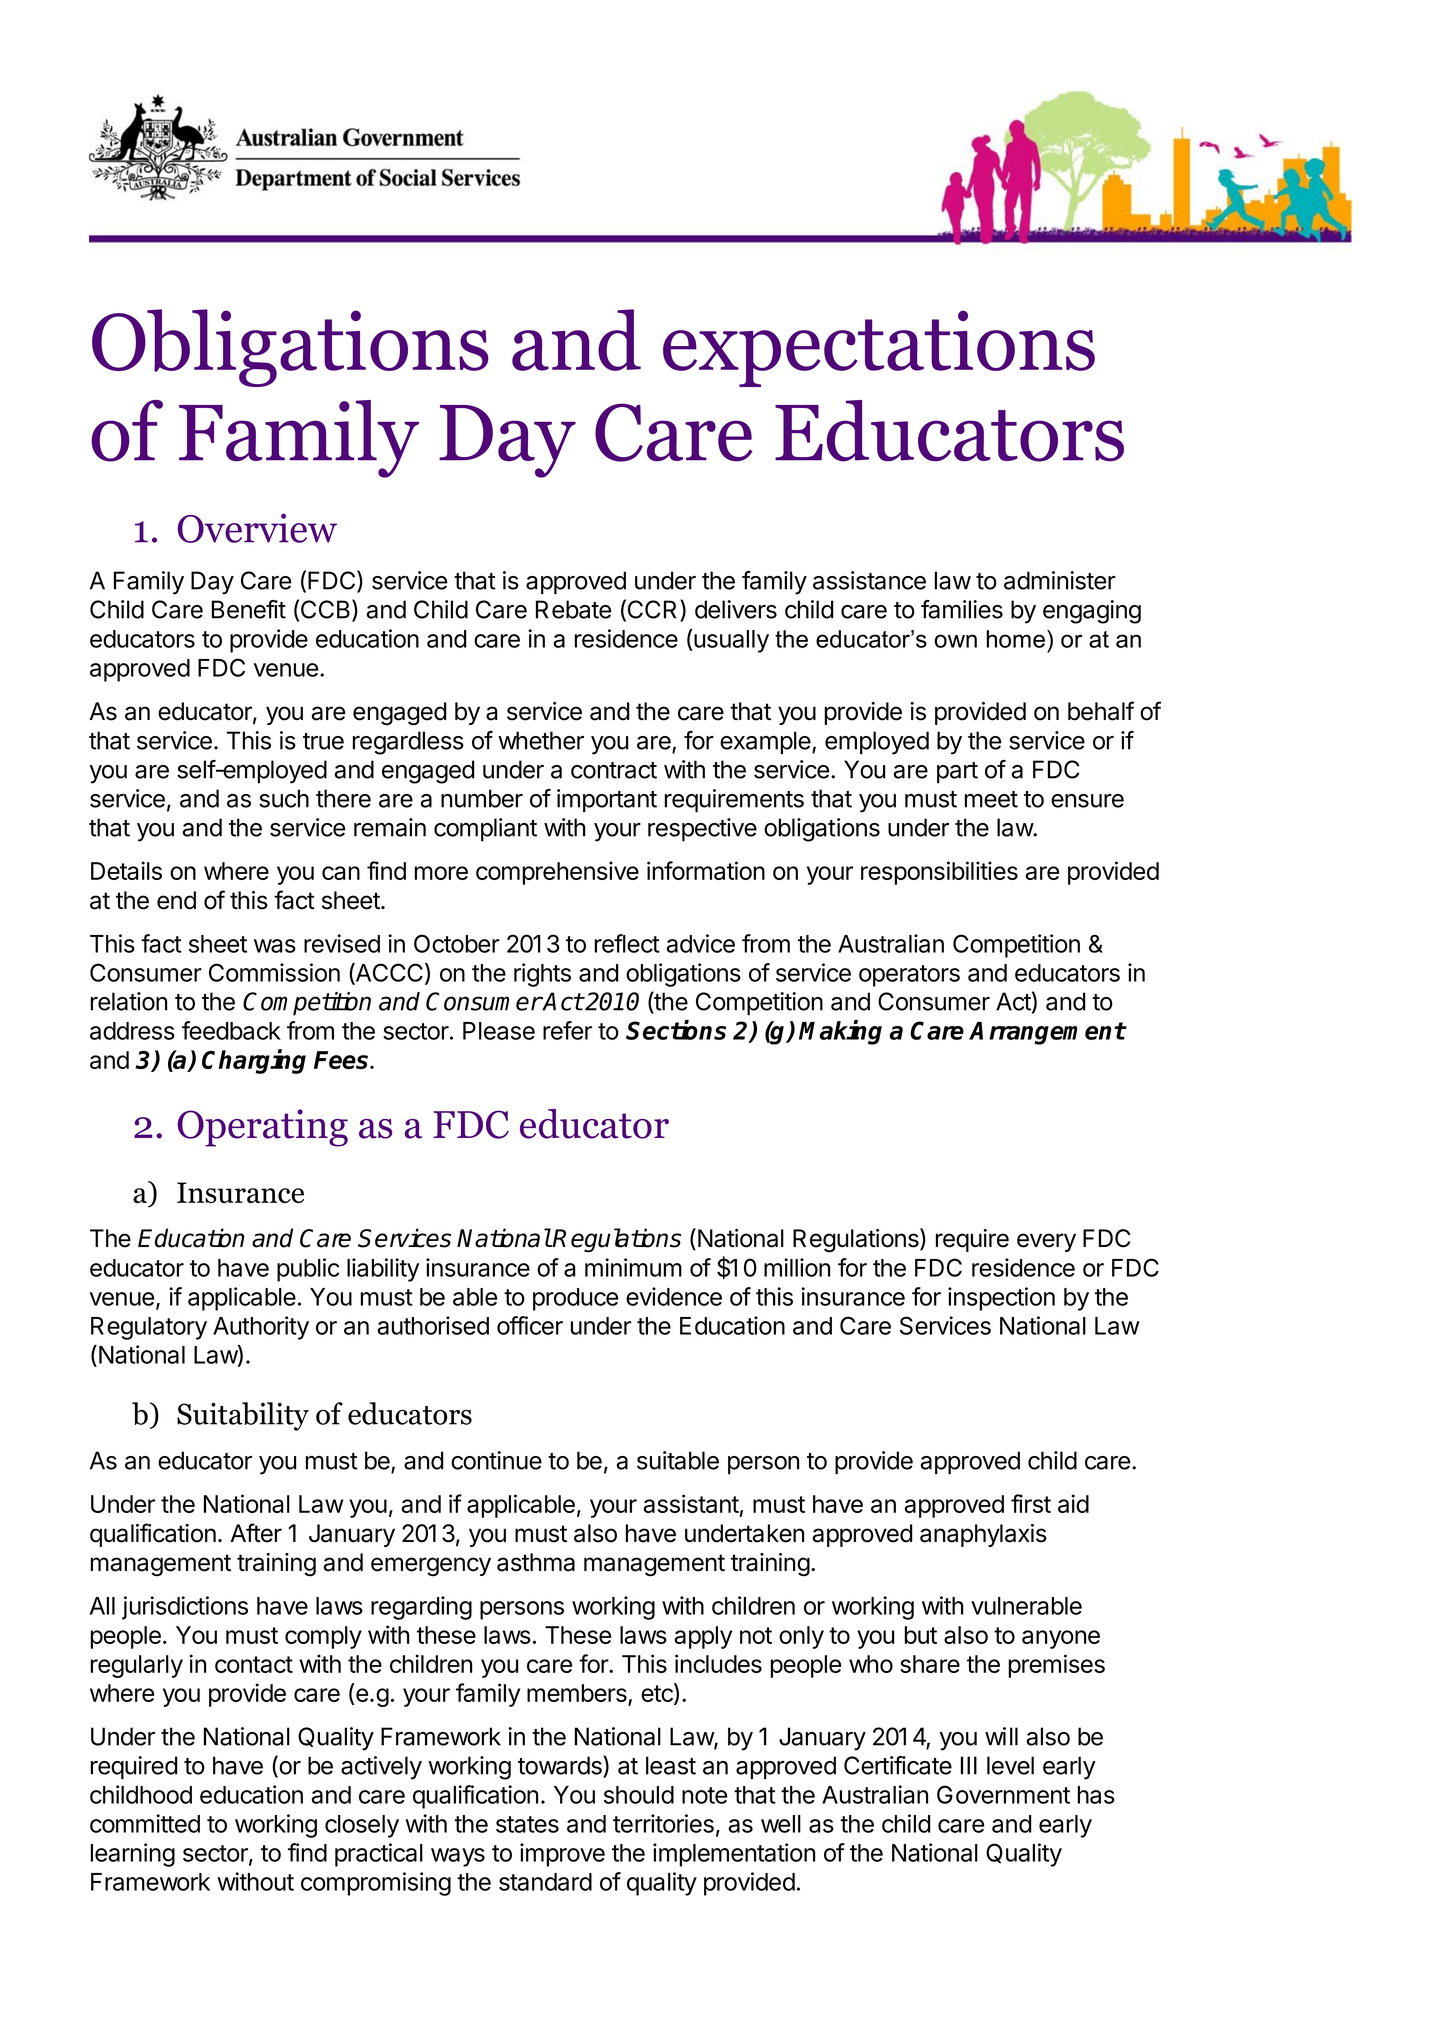  What do you see at coordinates (1060, 580) in the page?
I see `administer` at bounding box center [1060, 580].
